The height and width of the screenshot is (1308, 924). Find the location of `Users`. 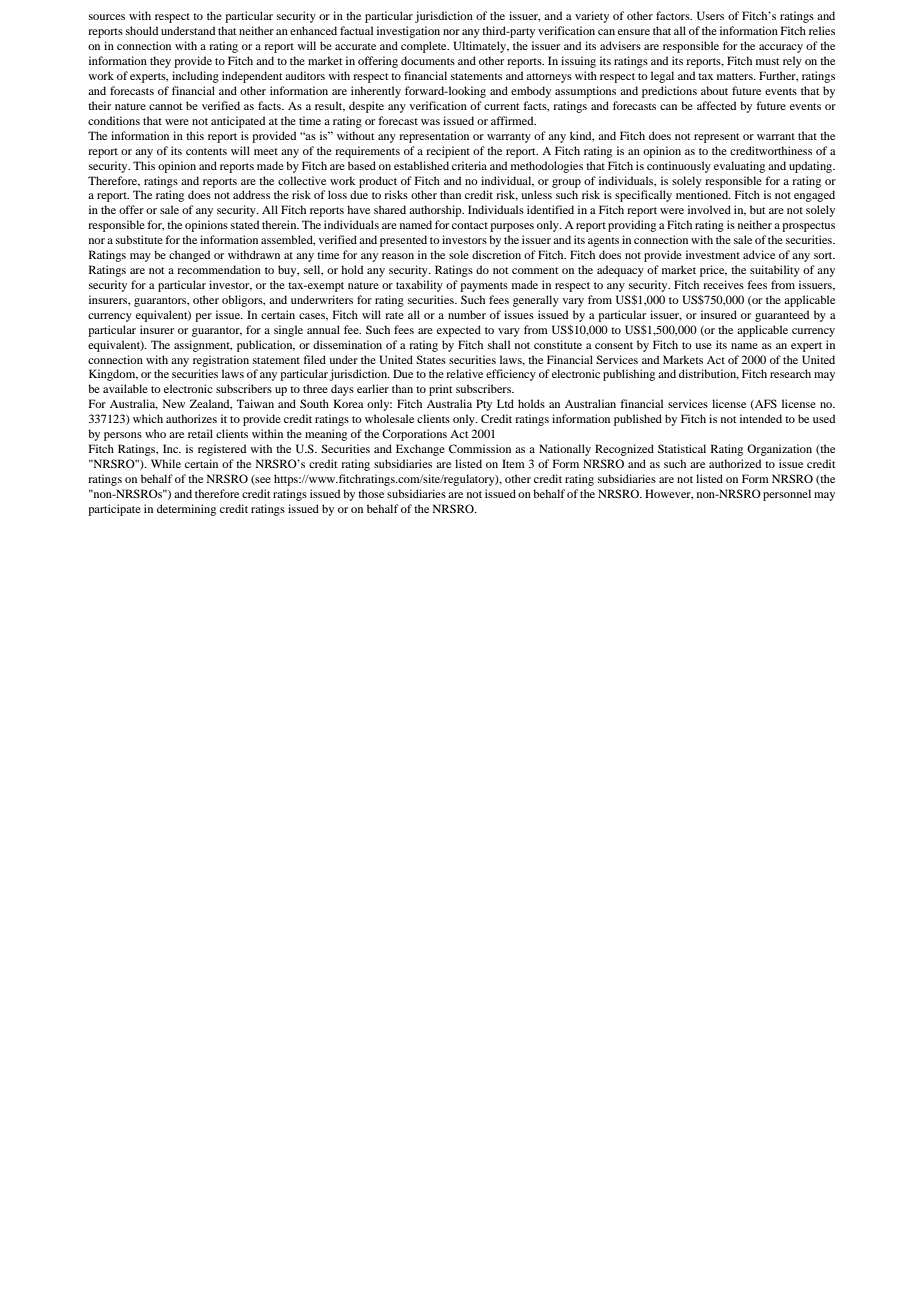

Users is located at coordinates (710, 15).
